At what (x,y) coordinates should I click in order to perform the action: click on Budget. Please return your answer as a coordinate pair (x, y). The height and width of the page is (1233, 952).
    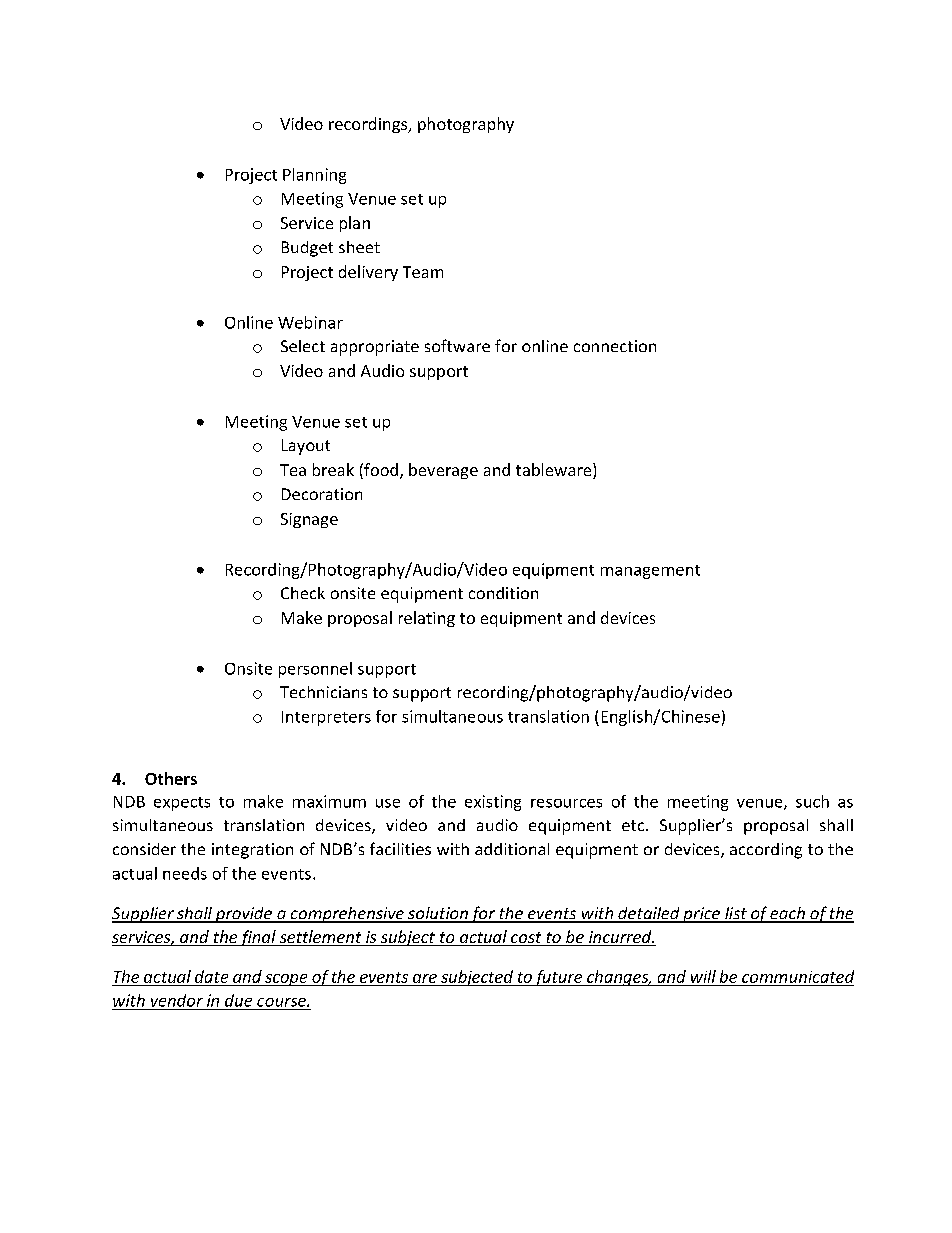
    Looking at the image, I should click on (307, 249).
